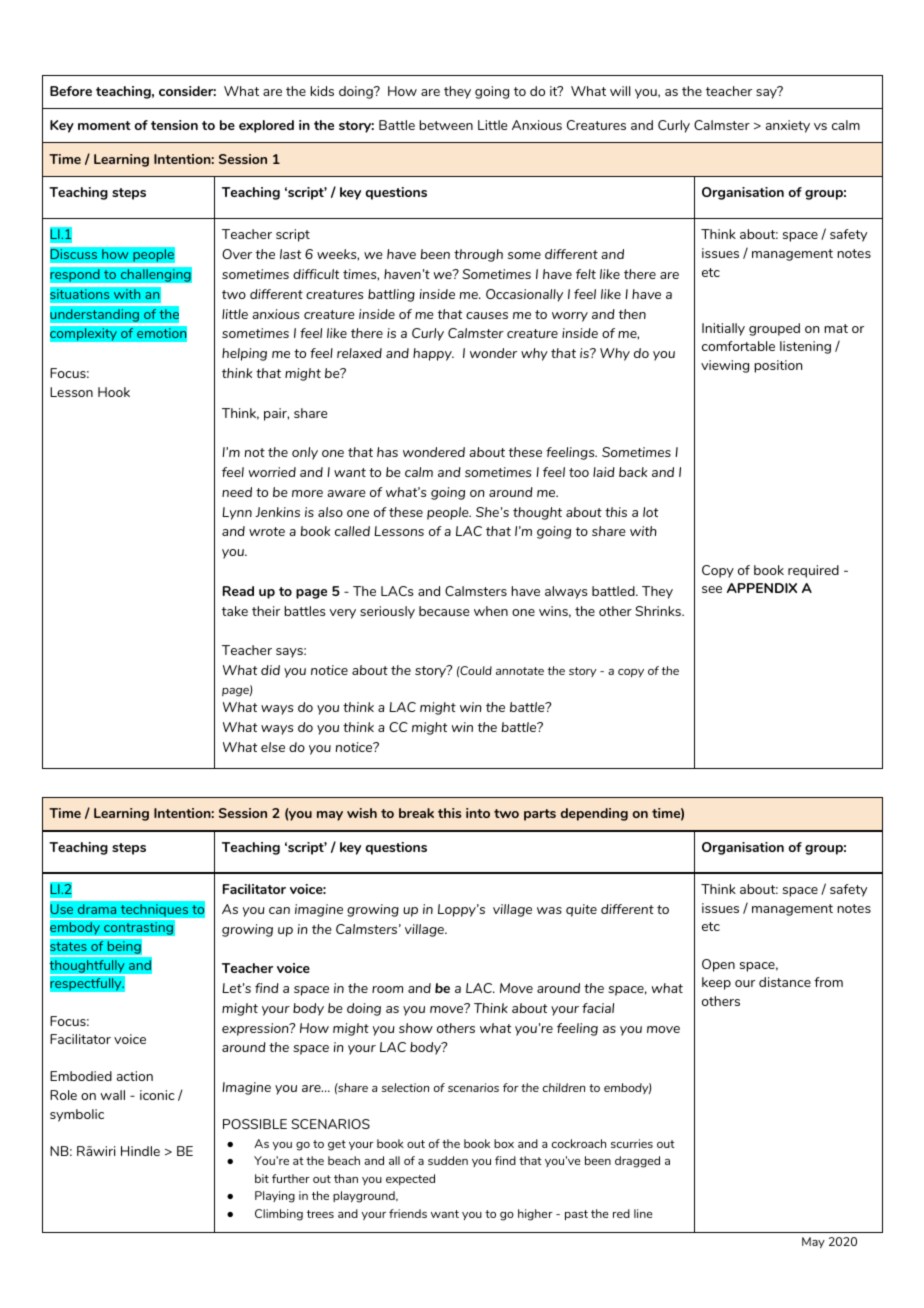 The width and height of the screenshot is (924, 1308). What do you see at coordinates (762, 588) in the screenshot?
I see `APPENDIX` at bounding box center [762, 588].
